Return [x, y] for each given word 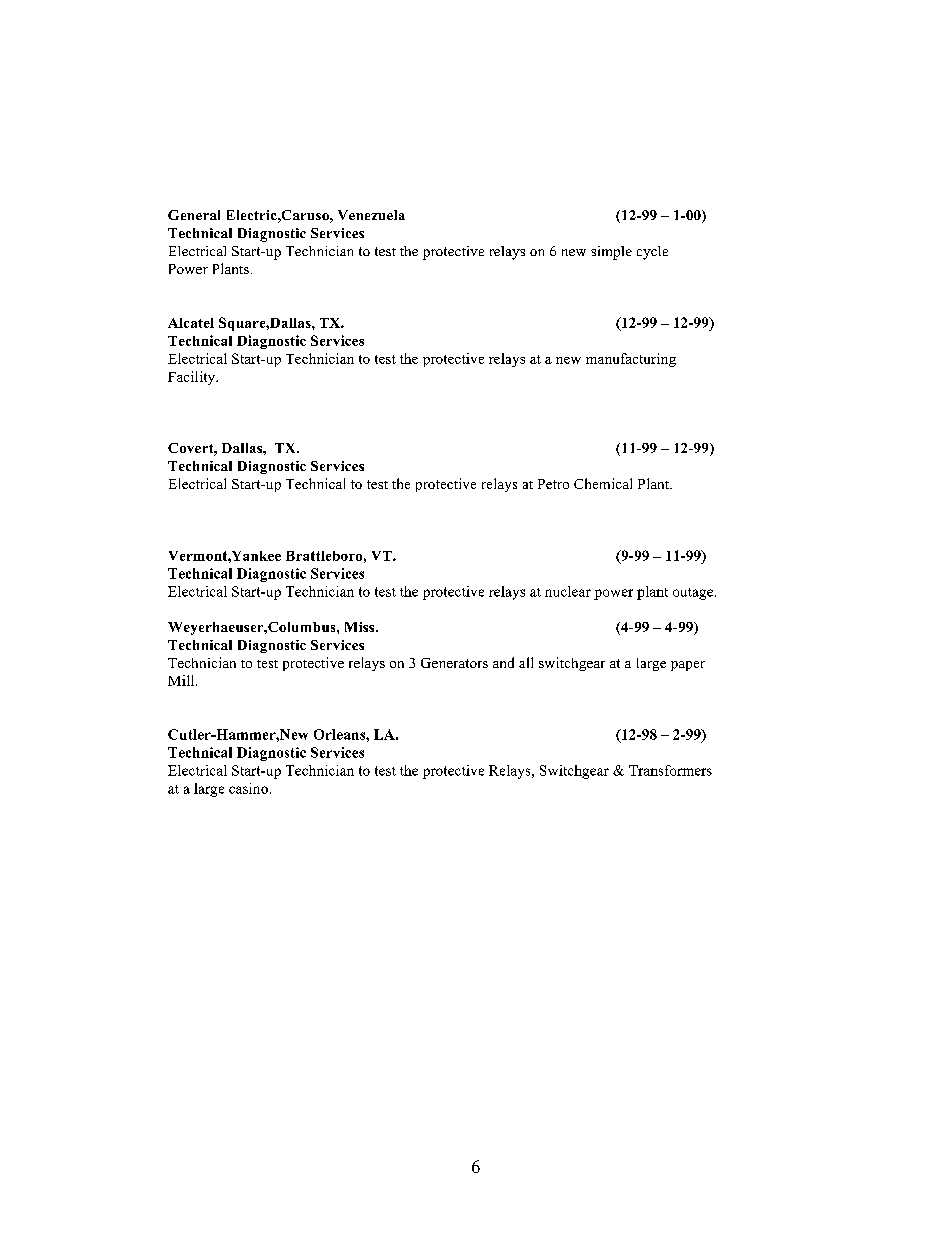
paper [688, 666]
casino [248, 788]
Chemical [603, 483]
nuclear [568, 591]
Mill [182, 680]
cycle [652, 253]
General [194, 215]
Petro [553, 484]
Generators [454, 663]
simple [611, 253]
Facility [193, 378]
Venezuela [371, 215]
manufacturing [631, 360]
